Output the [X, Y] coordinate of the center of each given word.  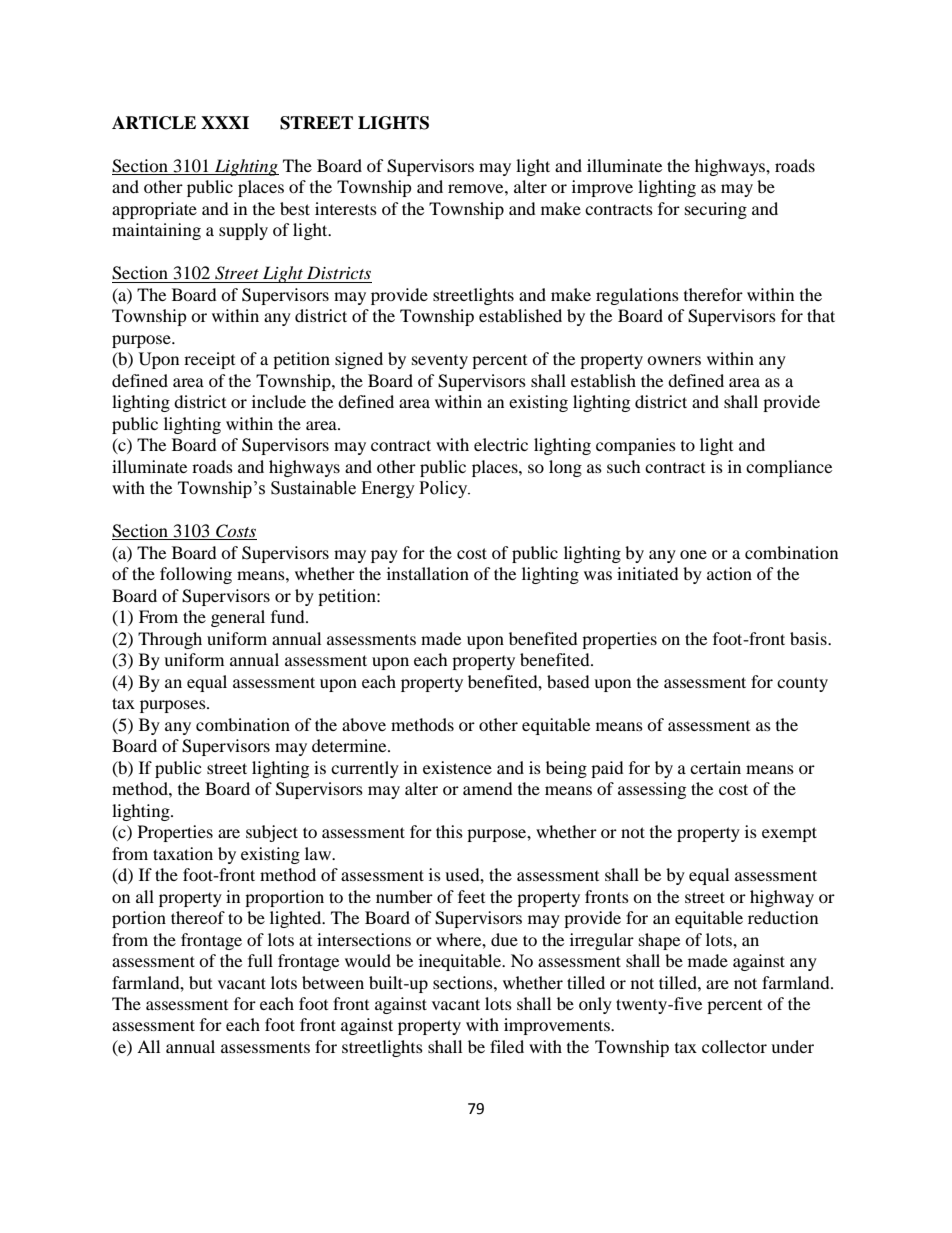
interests [346, 208]
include [279, 401]
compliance [789, 468]
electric [501, 444]
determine [350, 745]
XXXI [225, 122]
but [200, 982]
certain [715, 767]
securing [716, 210]
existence [457, 767]
